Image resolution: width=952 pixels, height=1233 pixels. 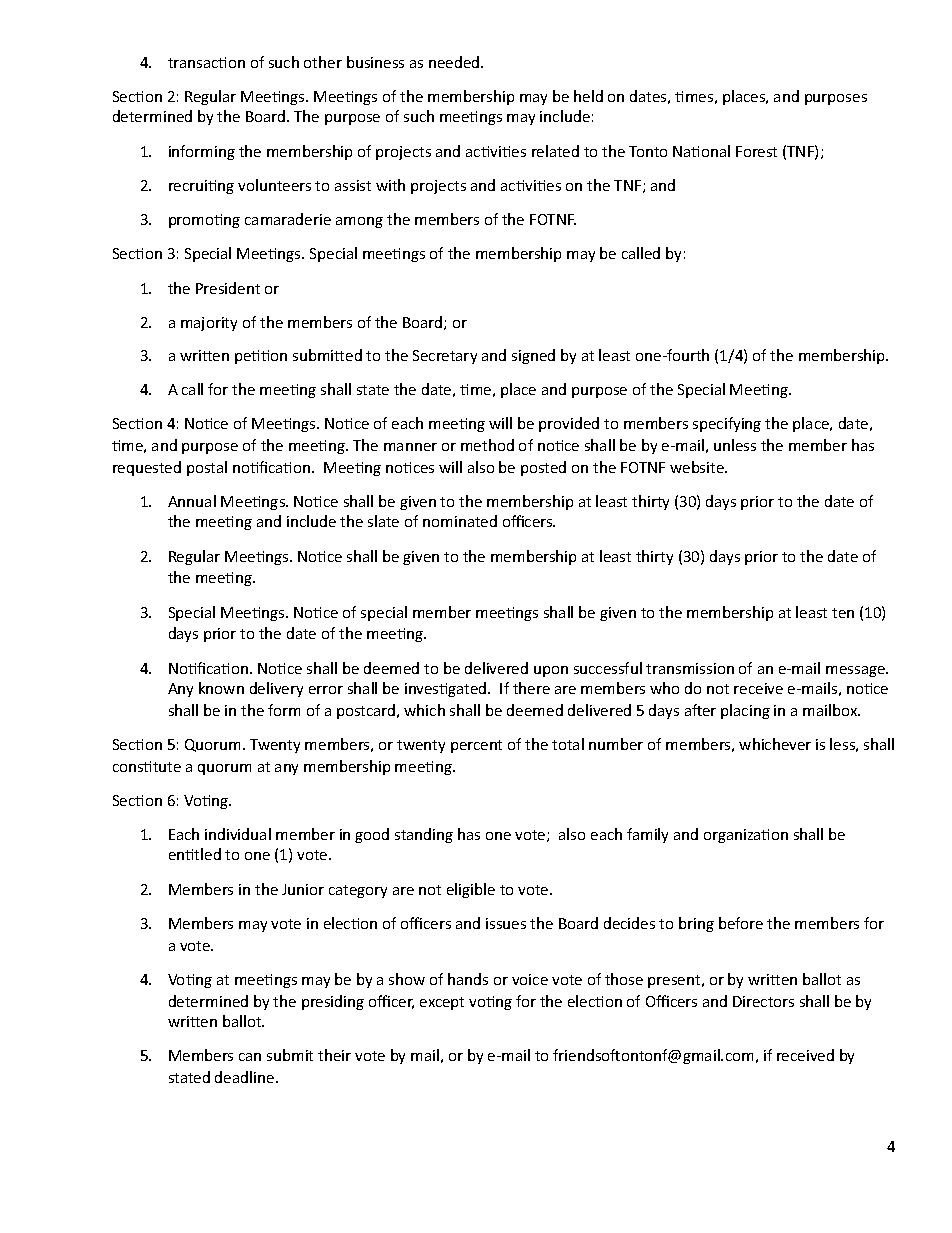 What do you see at coordinates (763, 1001) in the document?
I see `Directors` at bounding box center [763, 1001].
